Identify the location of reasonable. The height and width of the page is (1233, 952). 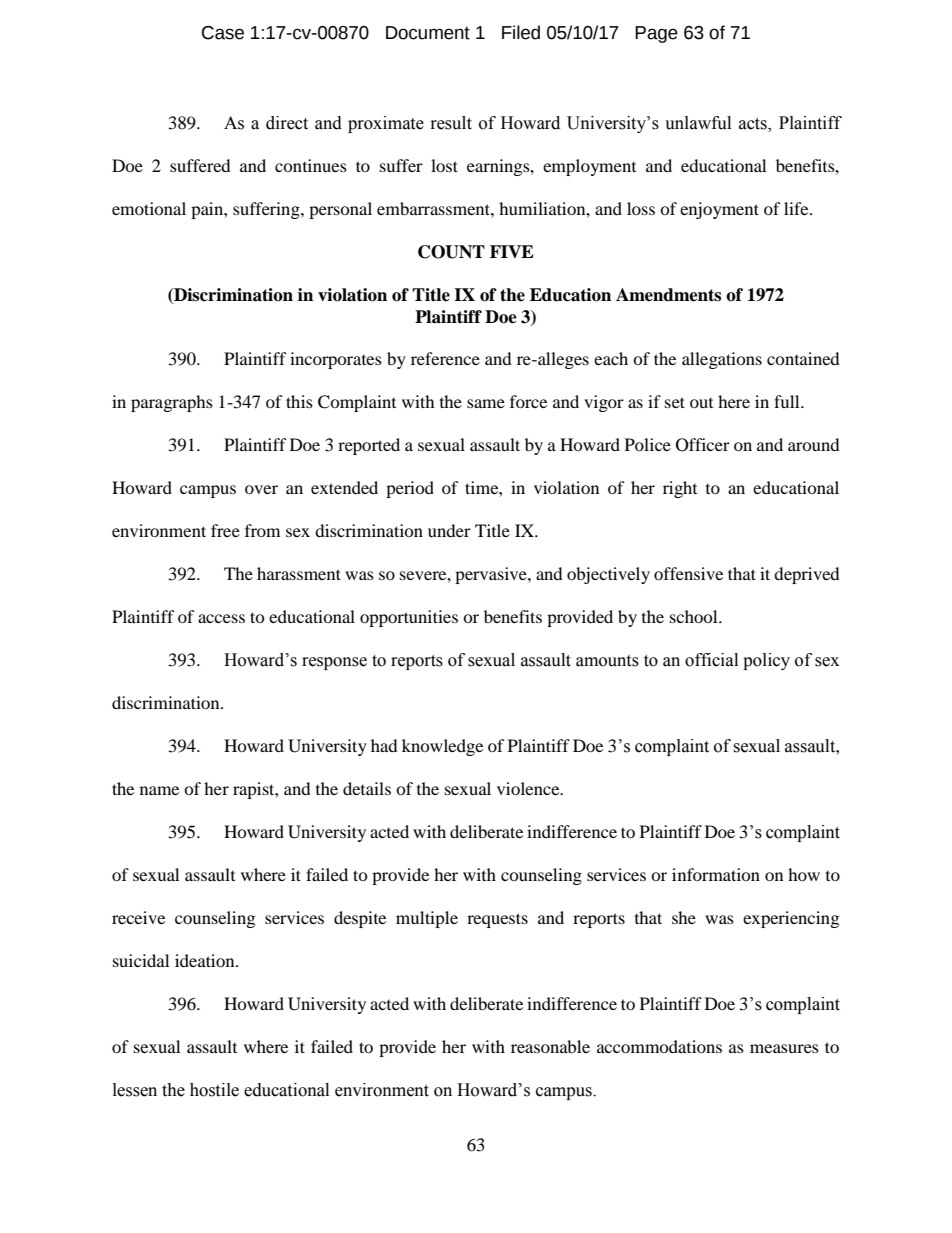
(550, 1046).
